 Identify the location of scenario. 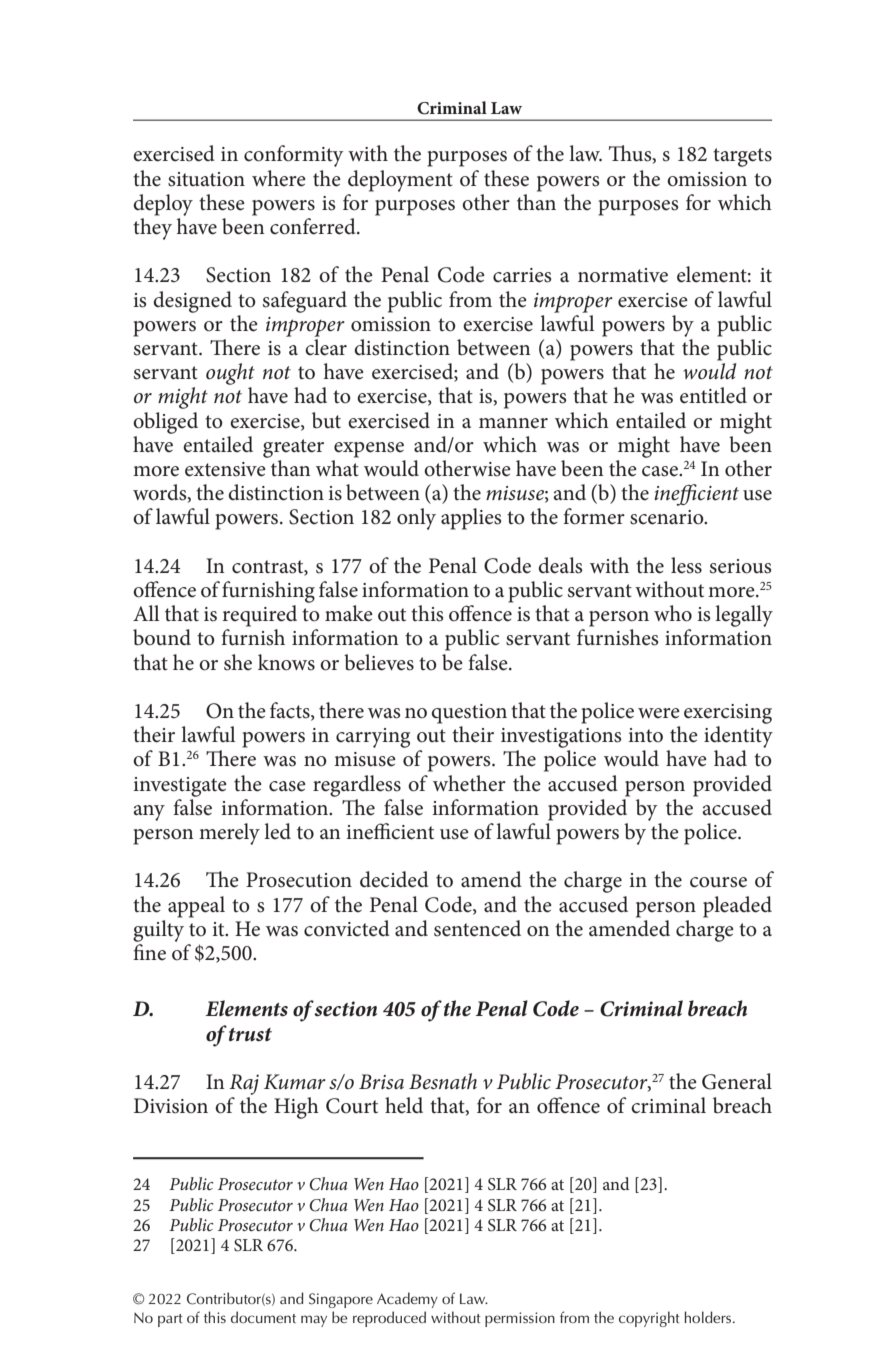
(668, 517).
